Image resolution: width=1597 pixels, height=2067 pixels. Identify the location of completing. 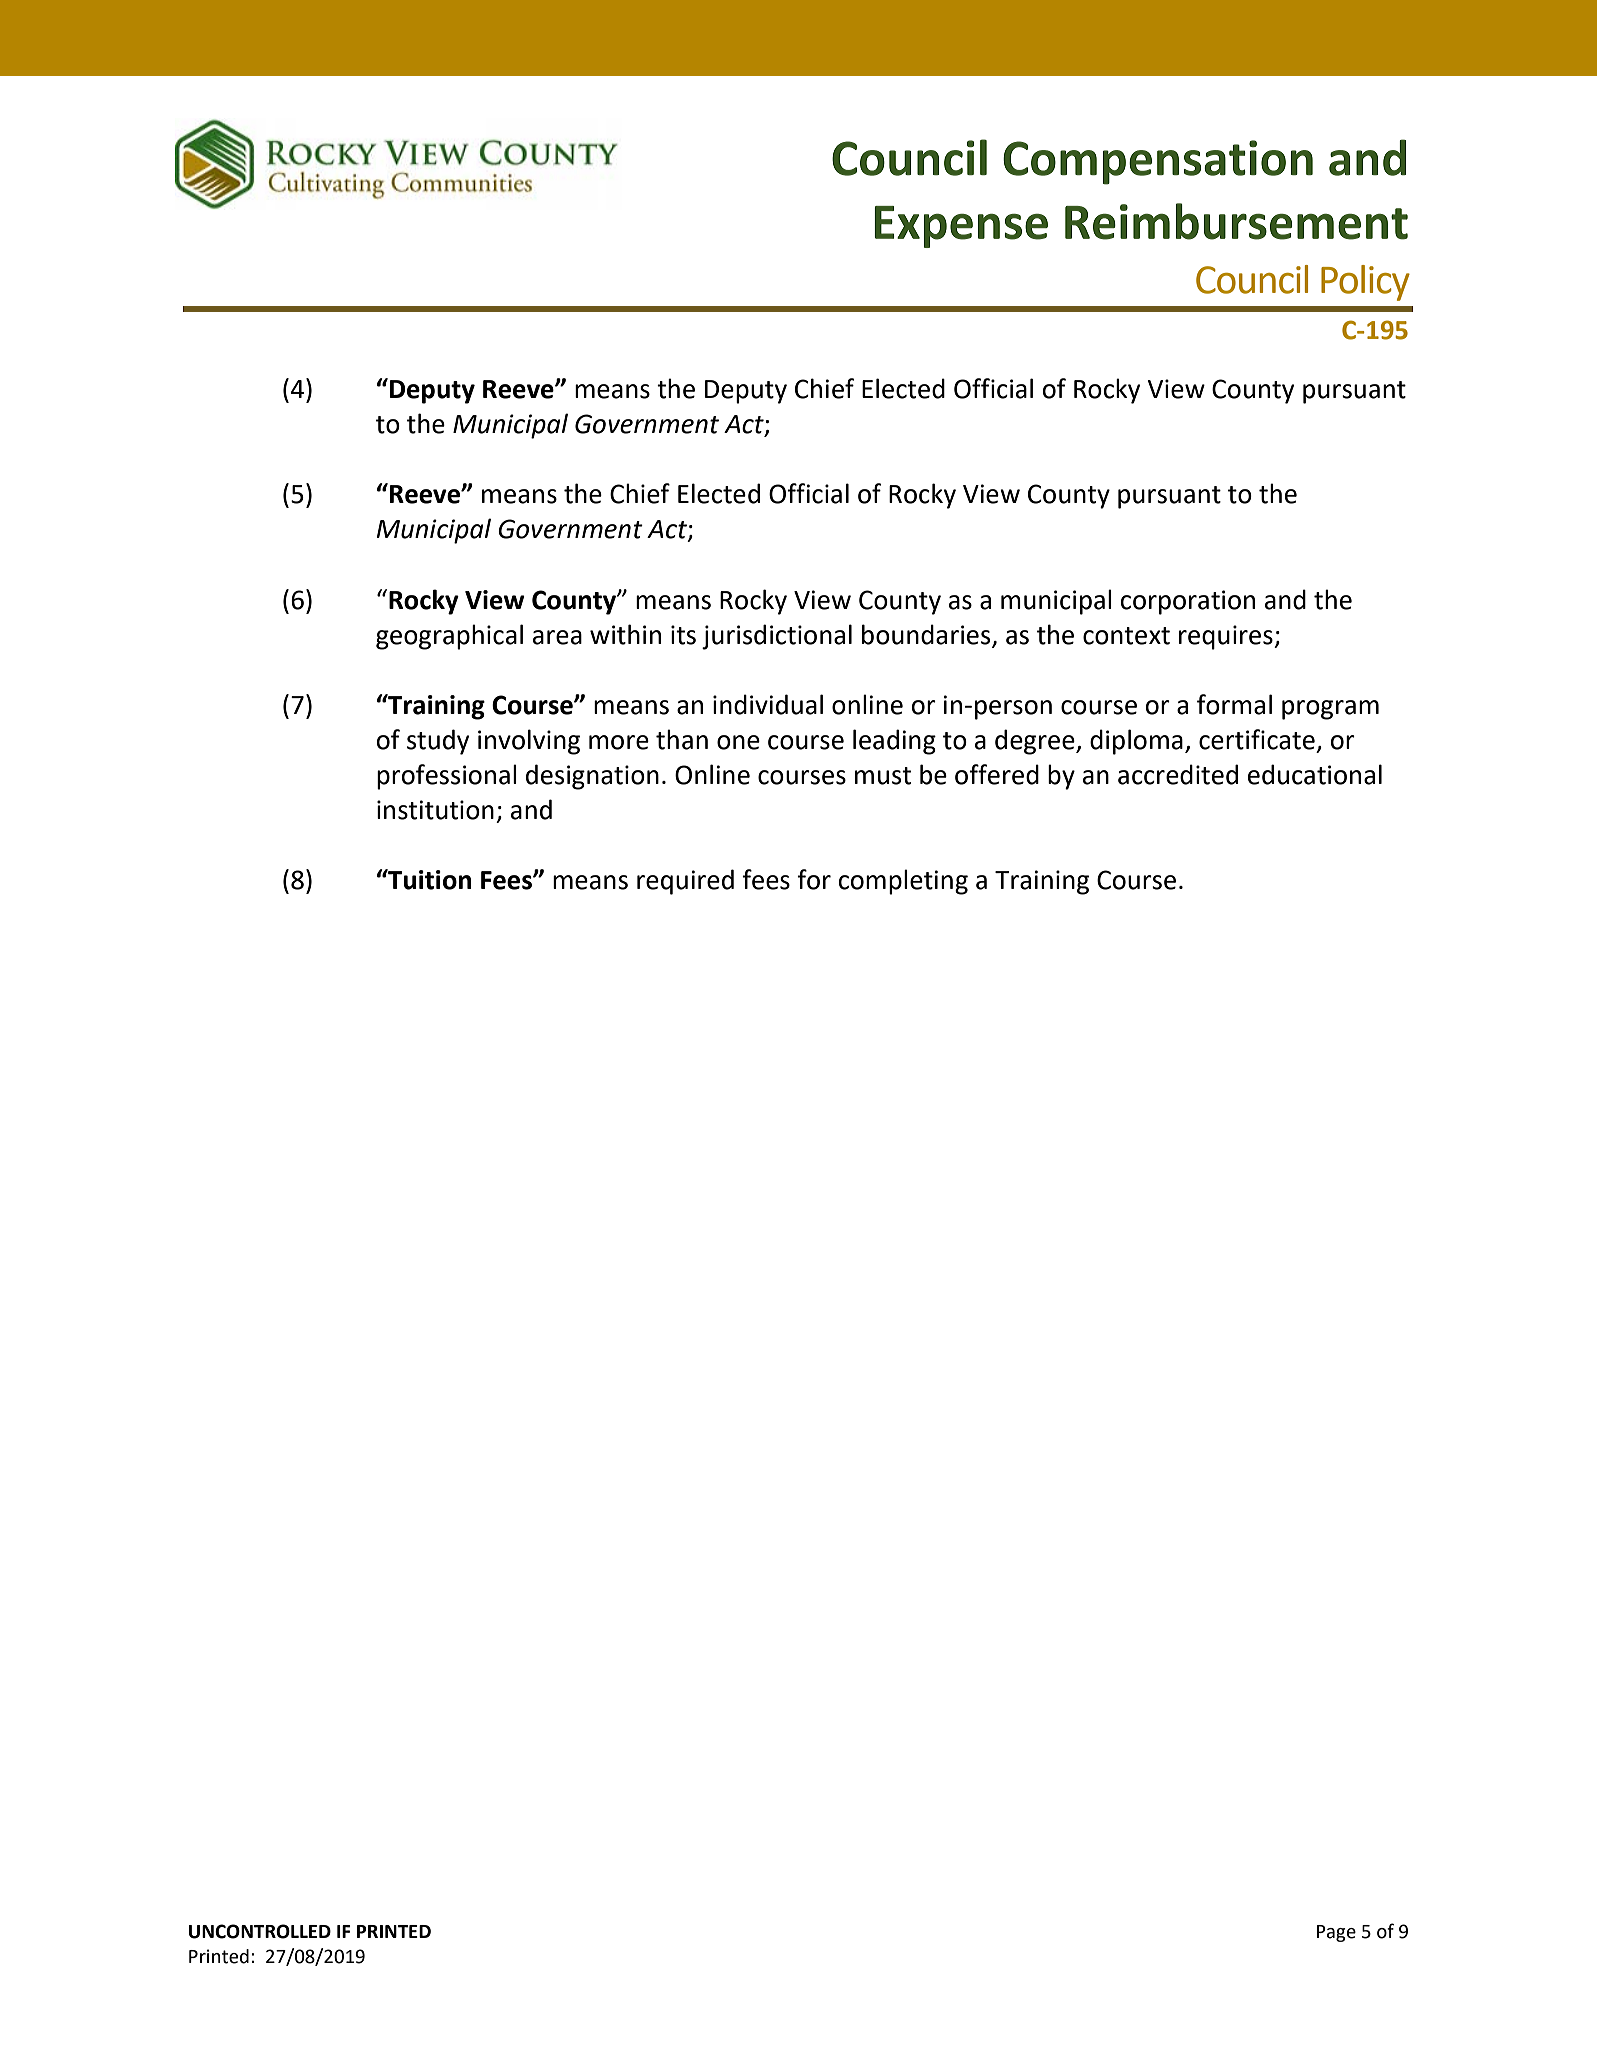
(903, 882).
